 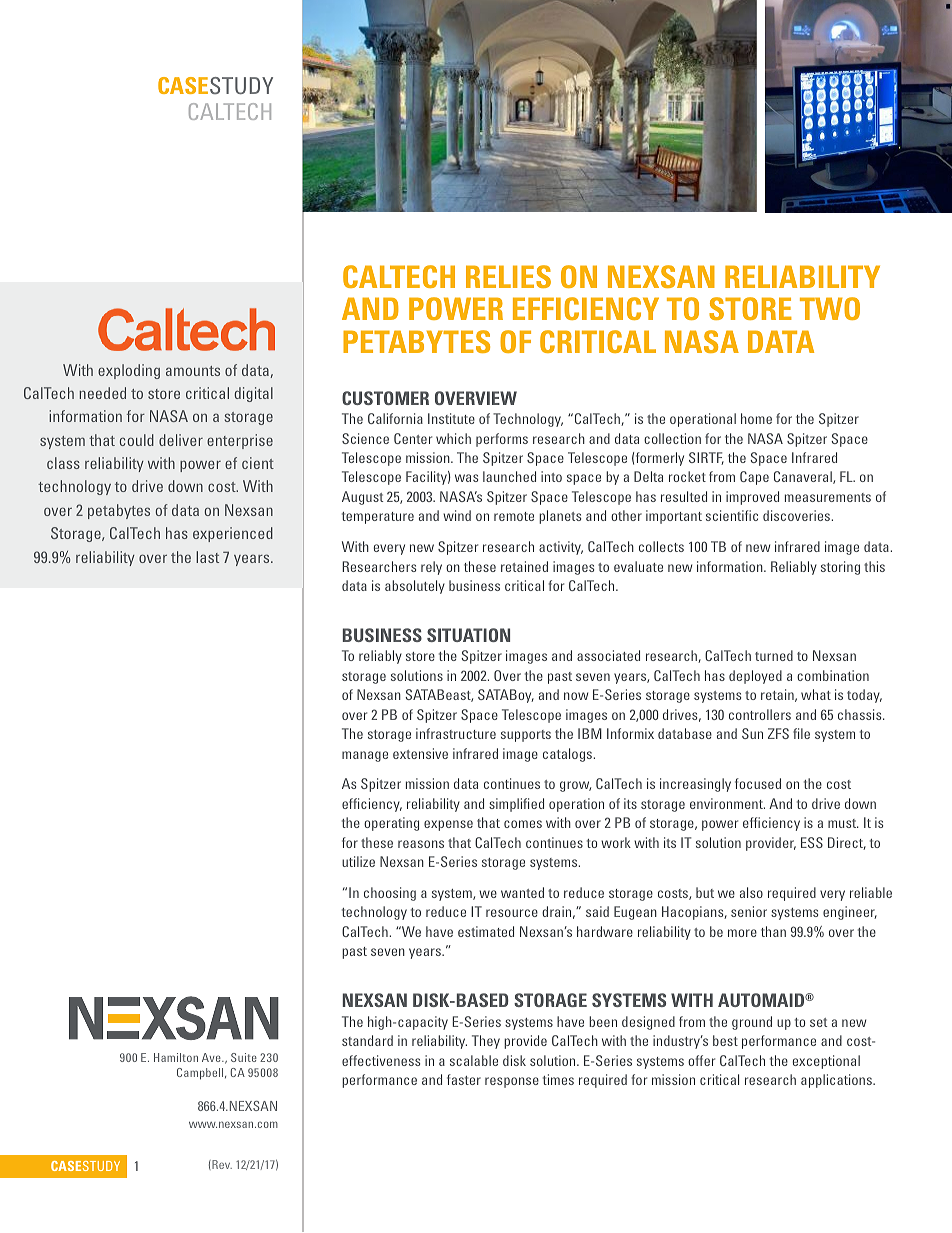 What do you see at coordinates (466, 478) in the screenshot?
I see `was` at bounding box center [466, 478].
